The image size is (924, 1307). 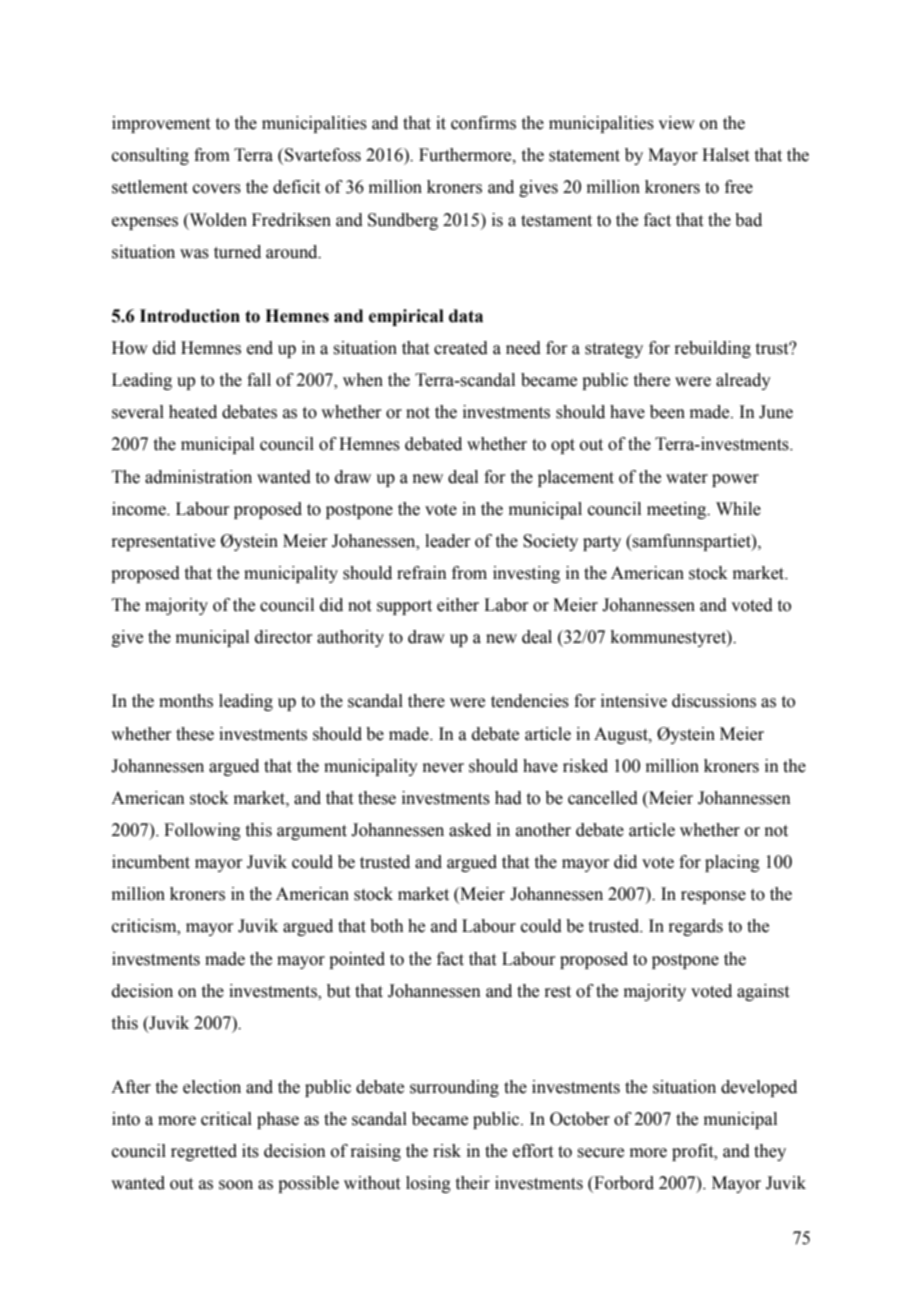 What do you see at coordinates (151, 862) in the screenshot?
I see `incumbent` at bounding box center [151, 862].
